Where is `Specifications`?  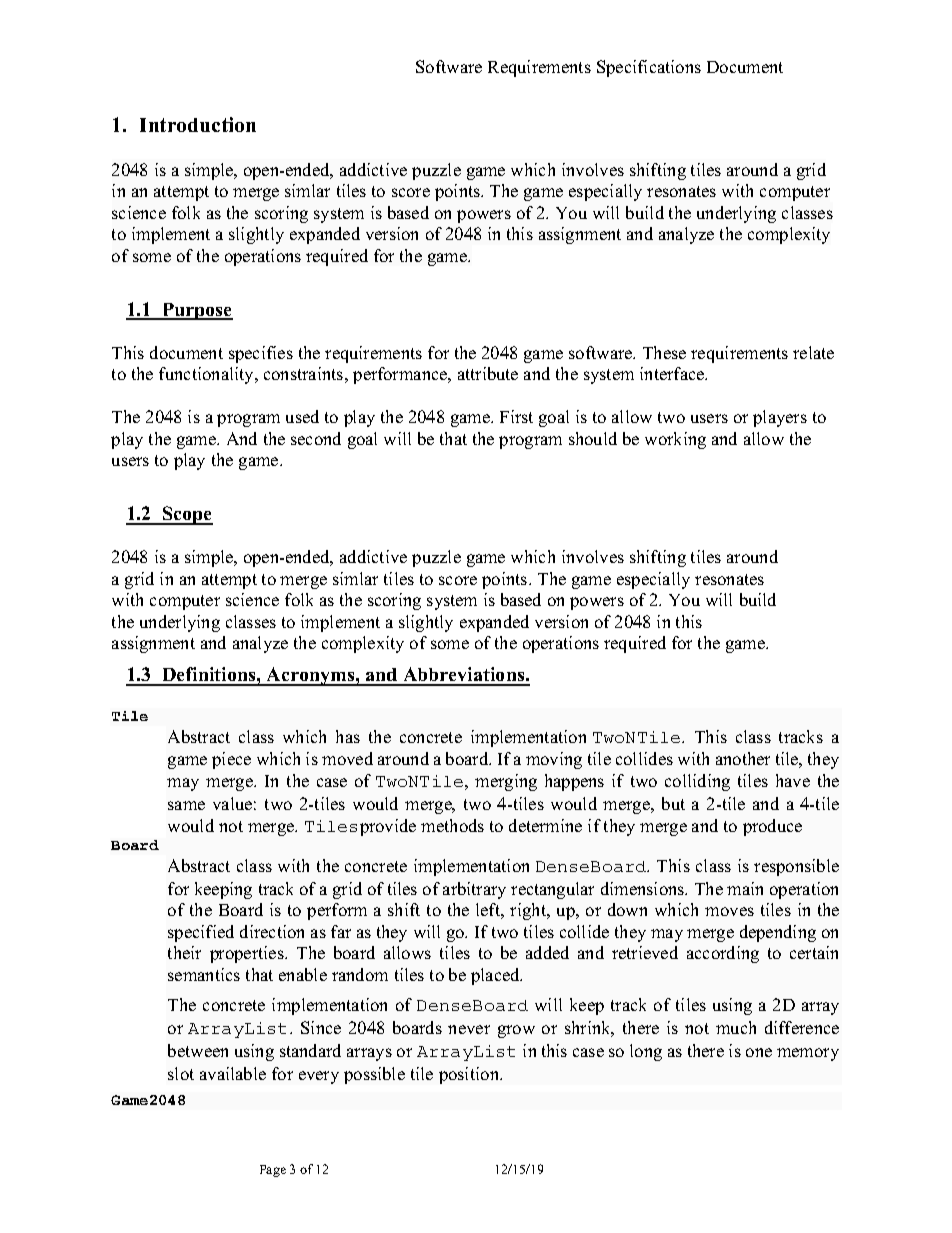 Specifications is located at coordinates (649, 68).
